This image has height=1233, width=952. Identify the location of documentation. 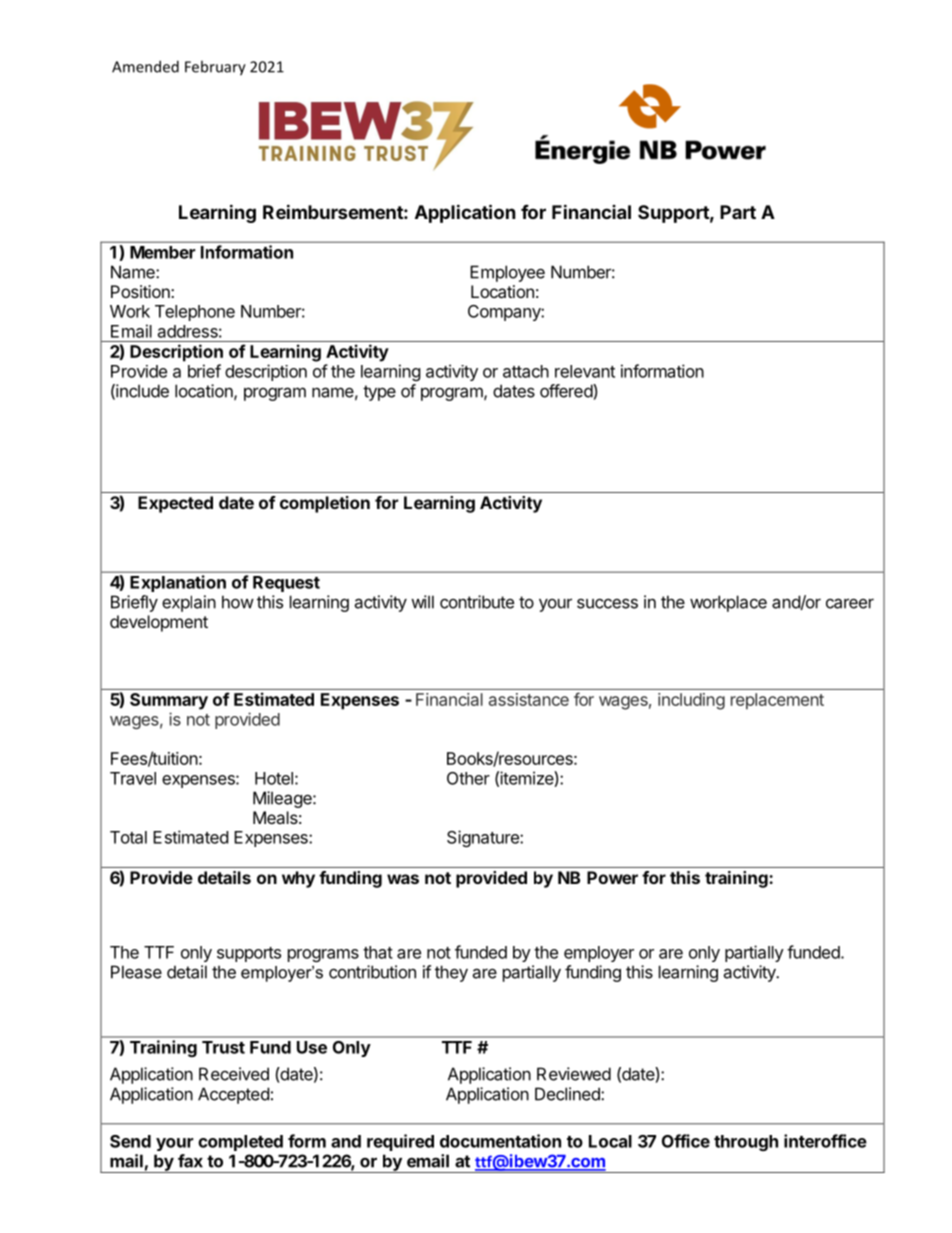
(500, 1141).
